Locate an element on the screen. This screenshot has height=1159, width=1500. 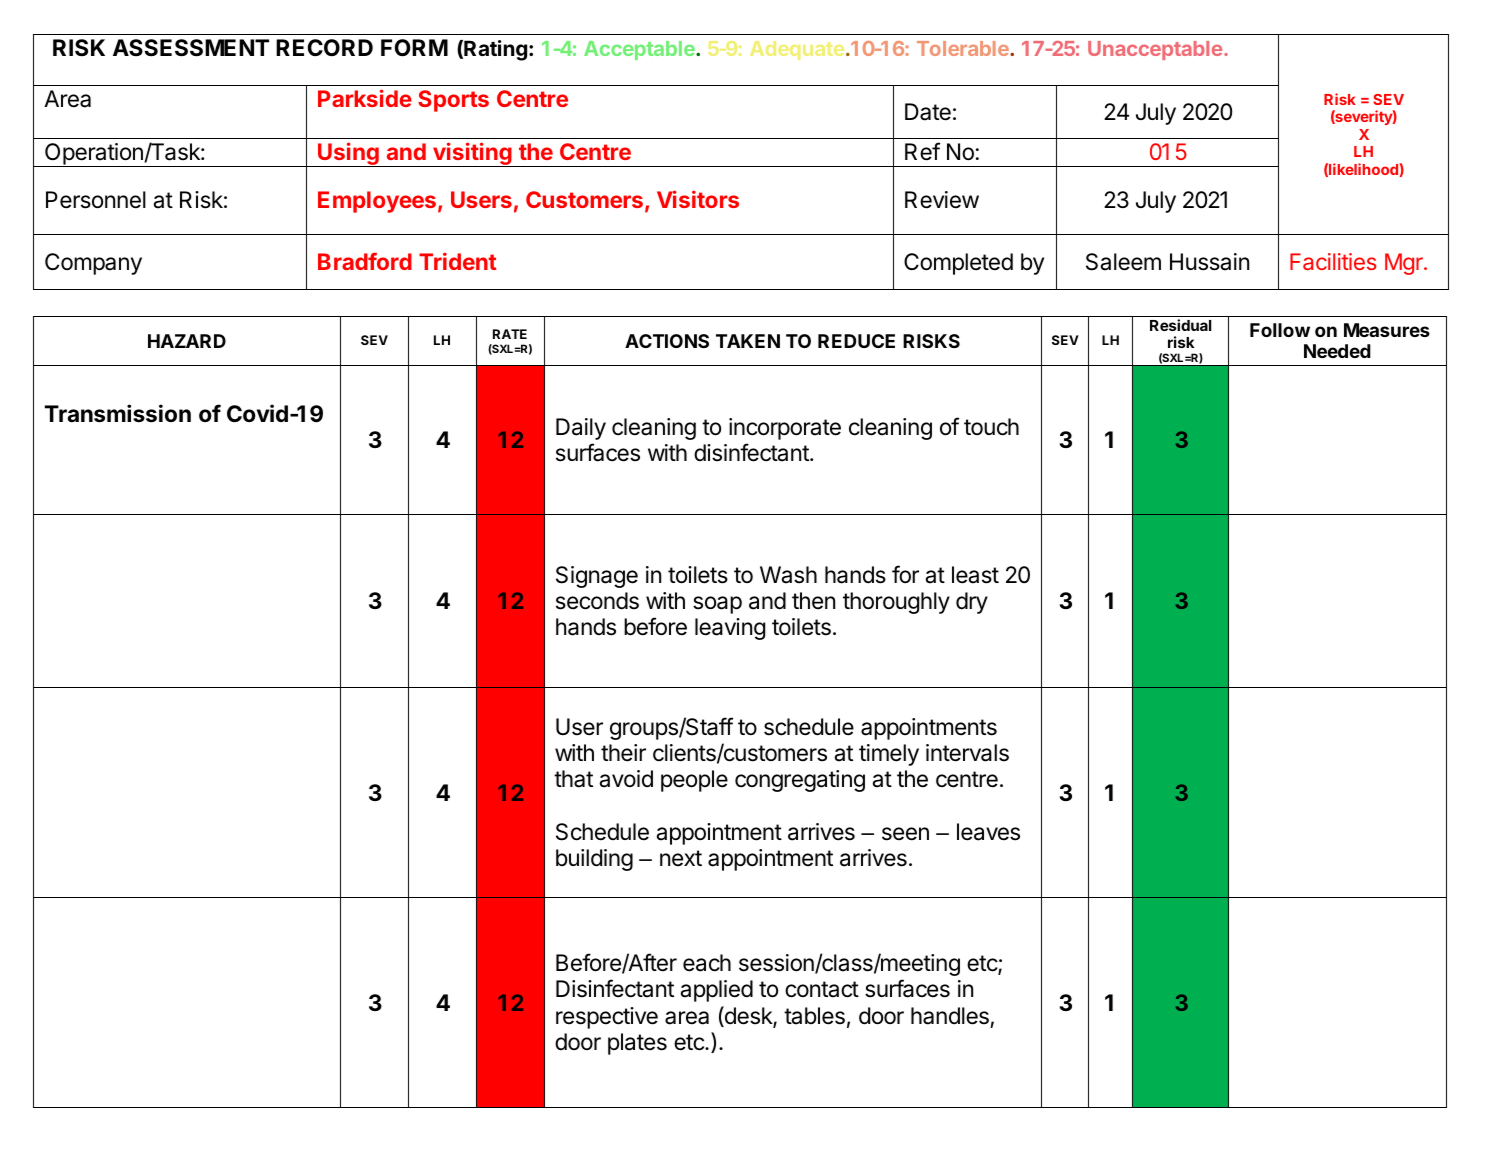
Needed is located at coordinates (1337, 351).
